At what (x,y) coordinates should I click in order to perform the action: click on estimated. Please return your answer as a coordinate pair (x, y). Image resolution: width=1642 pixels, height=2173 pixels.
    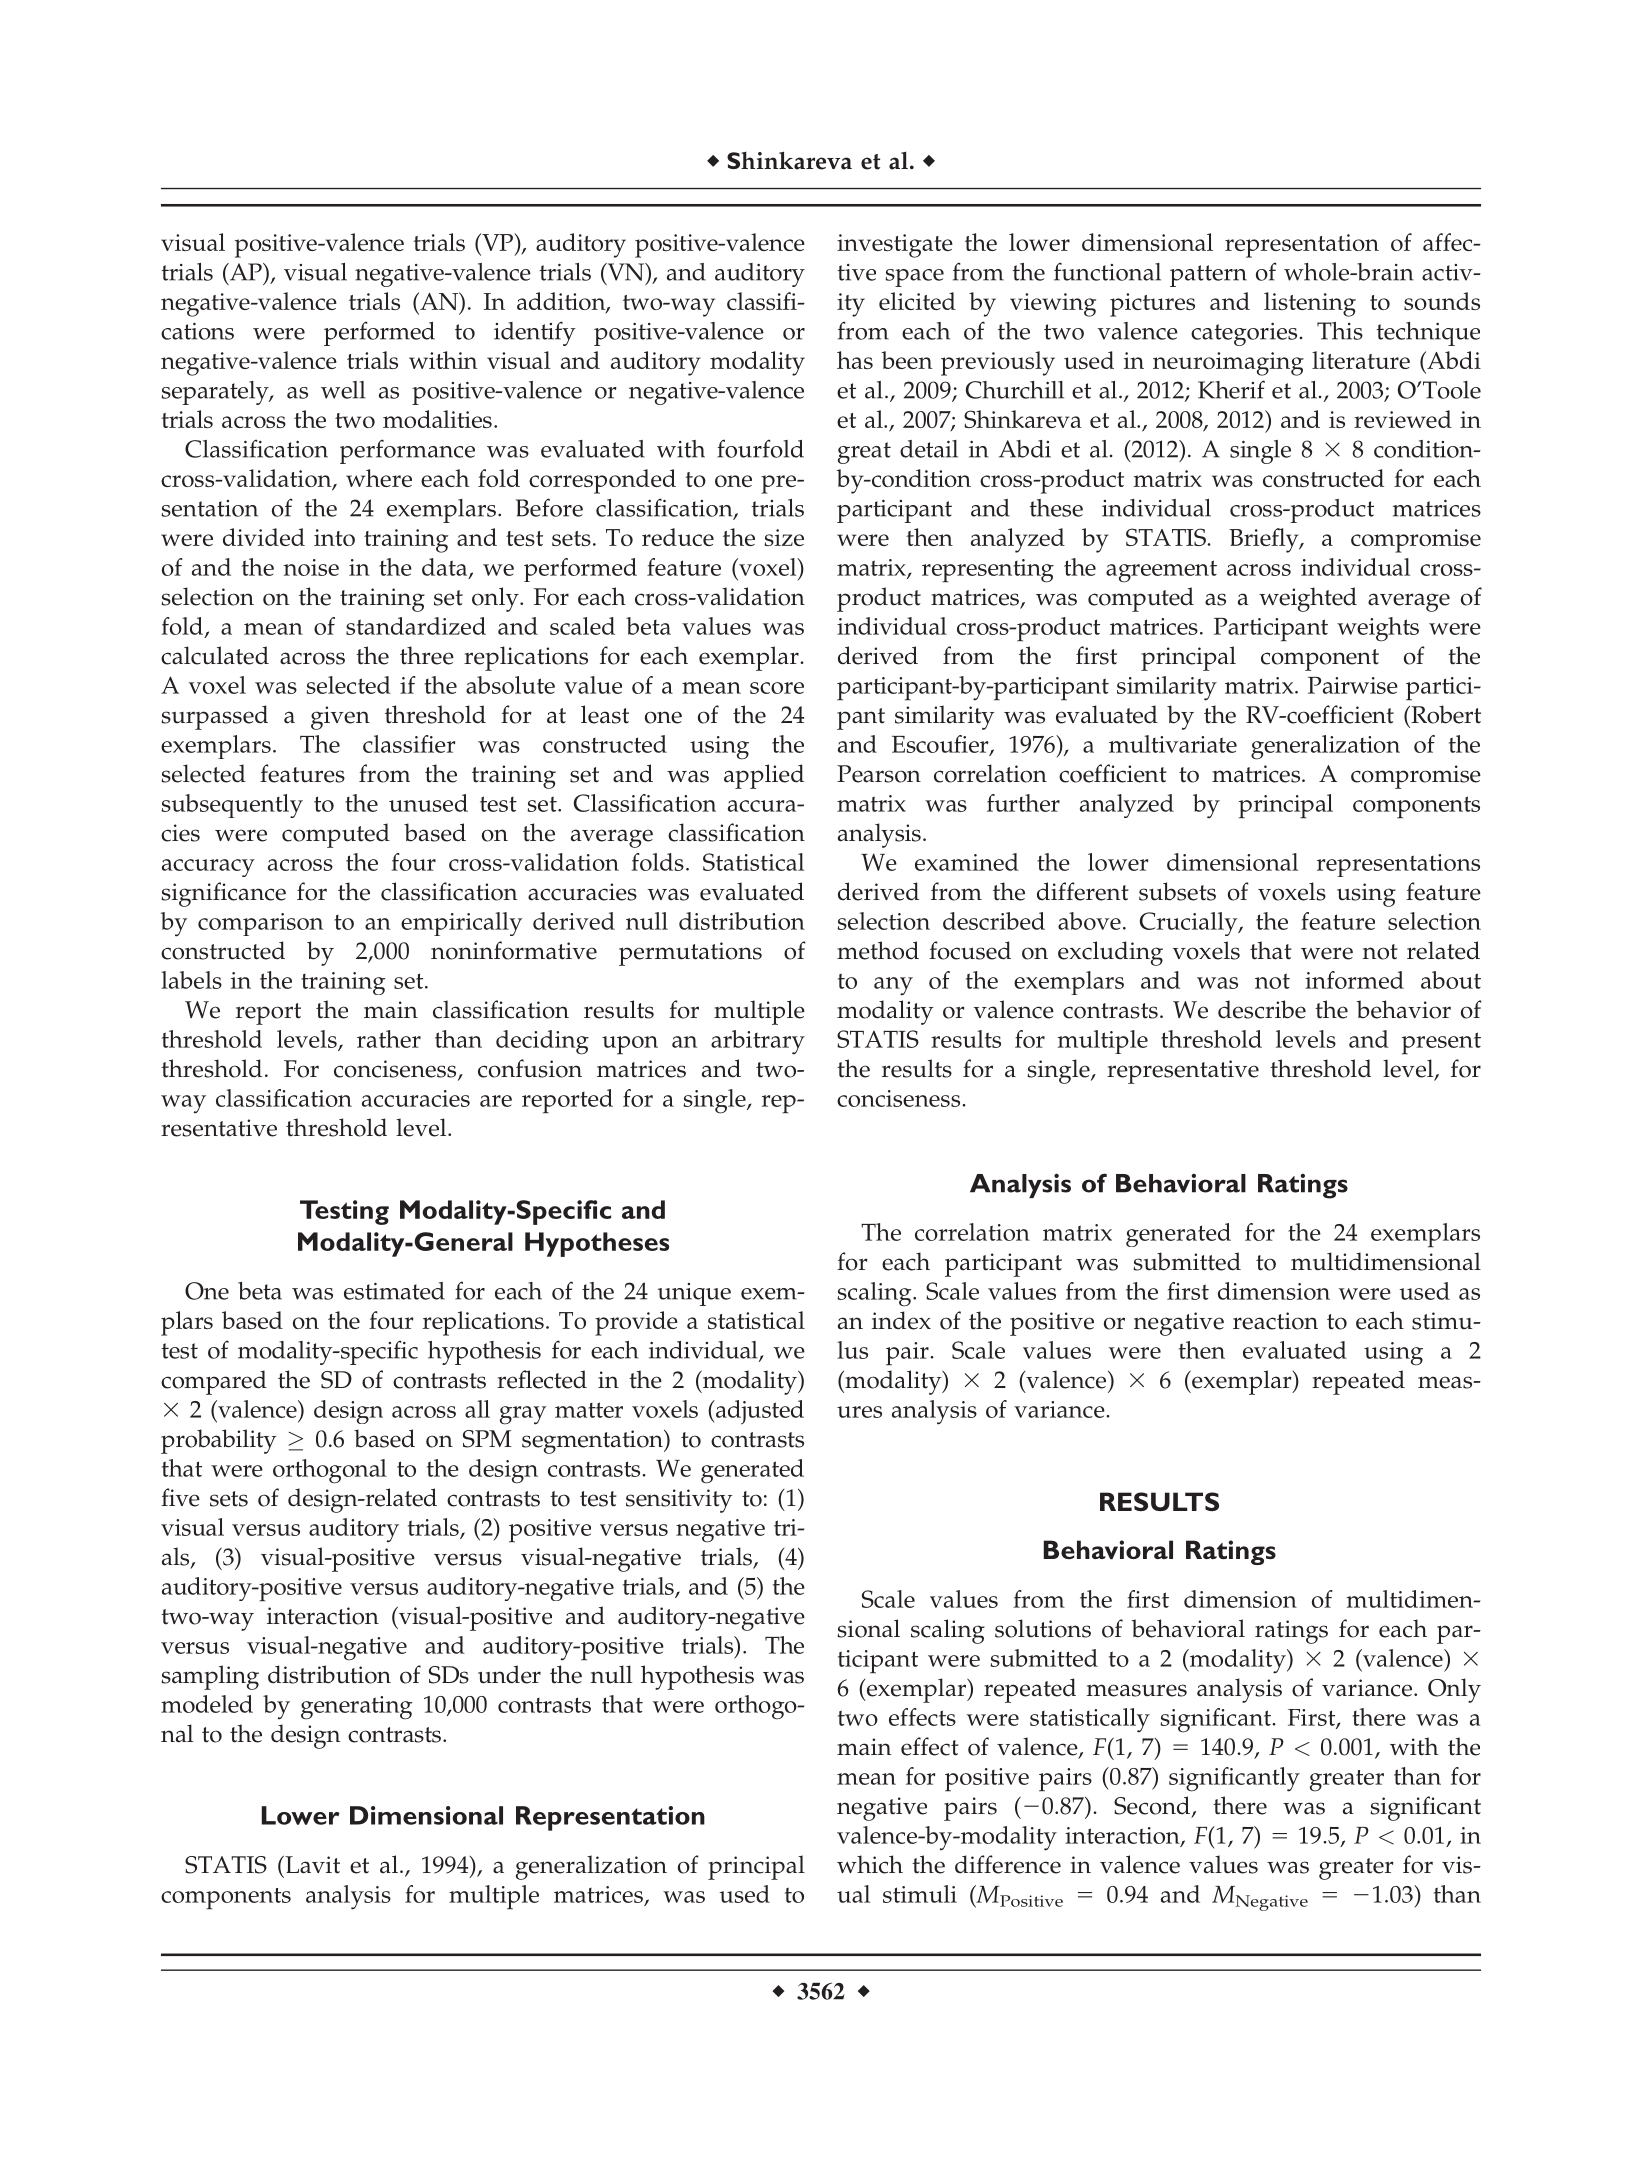
    Looking at the image, I should click on (394, 1291).
